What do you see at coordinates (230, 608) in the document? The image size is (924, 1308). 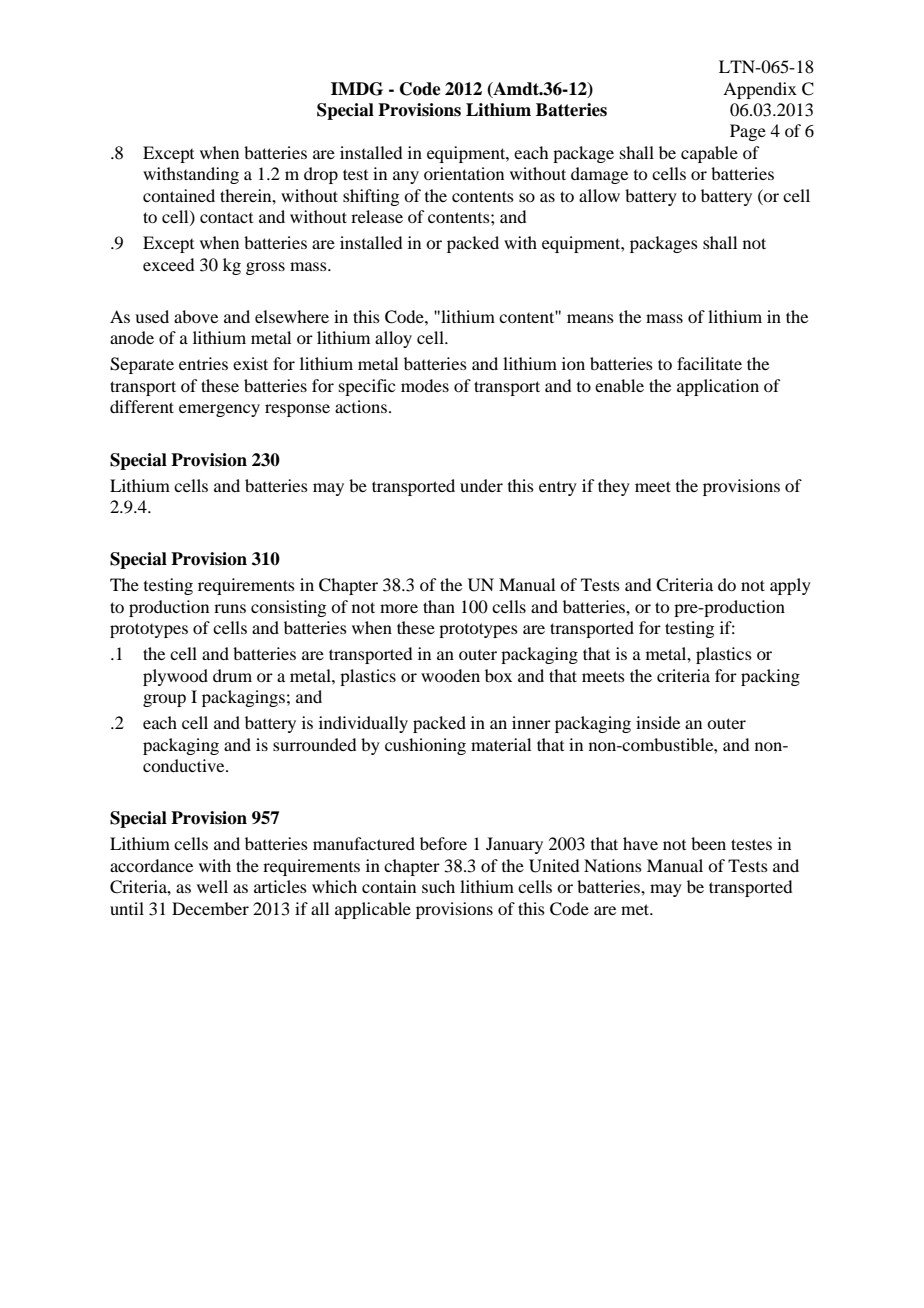 I see `runs` at bounding box center [230, 608].
